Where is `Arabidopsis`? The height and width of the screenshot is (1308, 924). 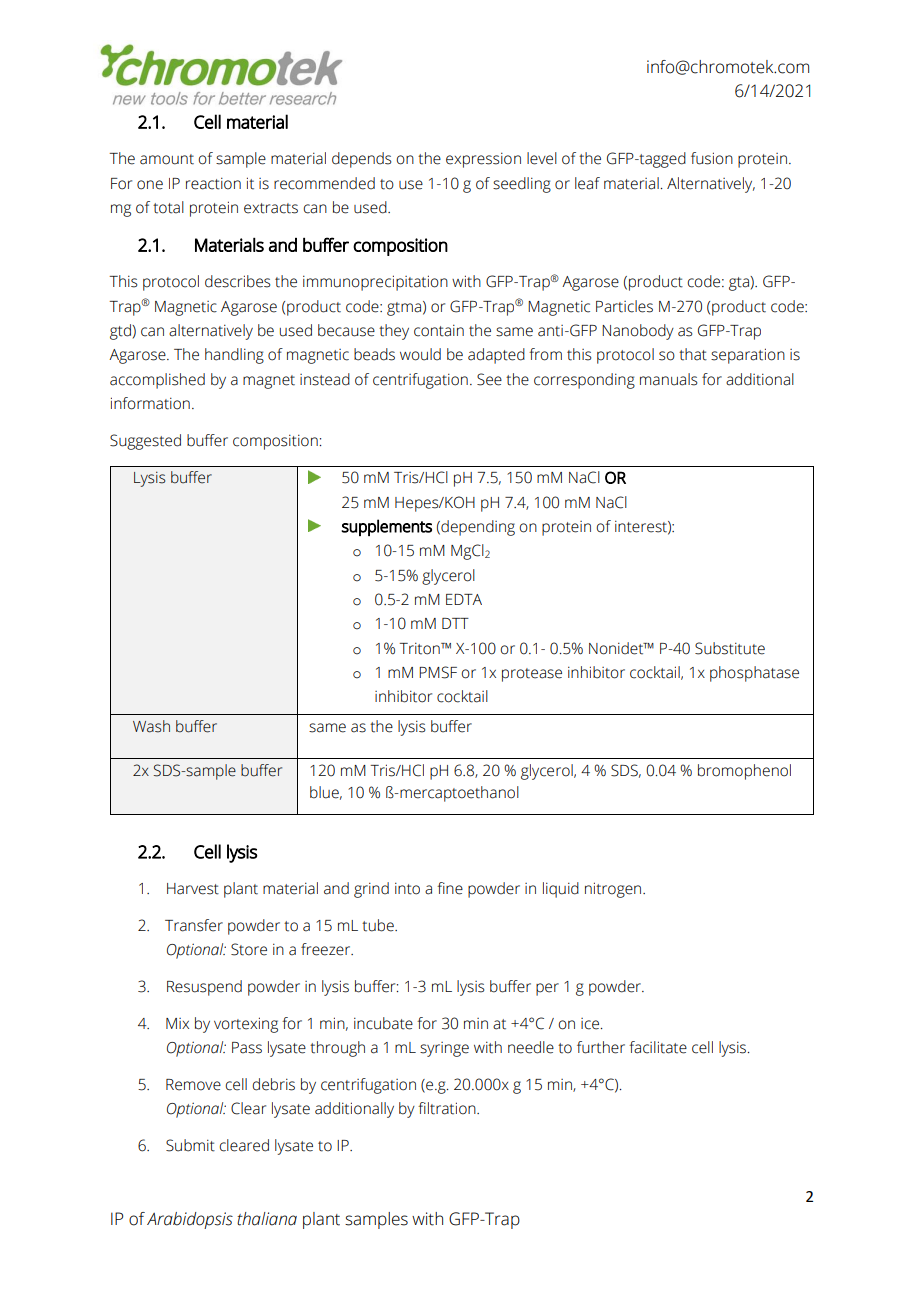 Arabidopsis is located at coordinates (190, 1220).
